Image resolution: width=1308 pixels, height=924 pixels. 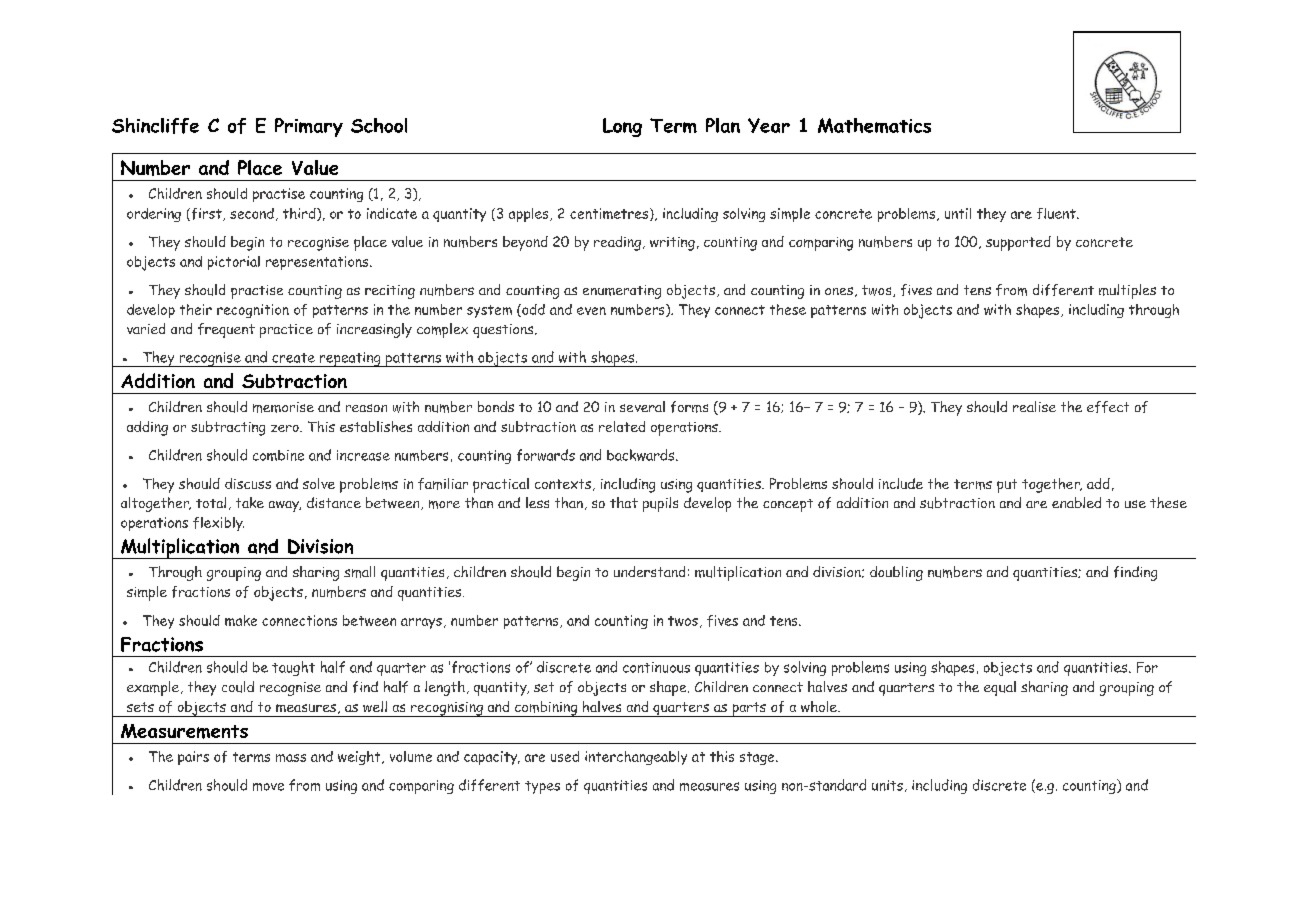 I want to click on Mathematics, so click(x=874, y=125).
